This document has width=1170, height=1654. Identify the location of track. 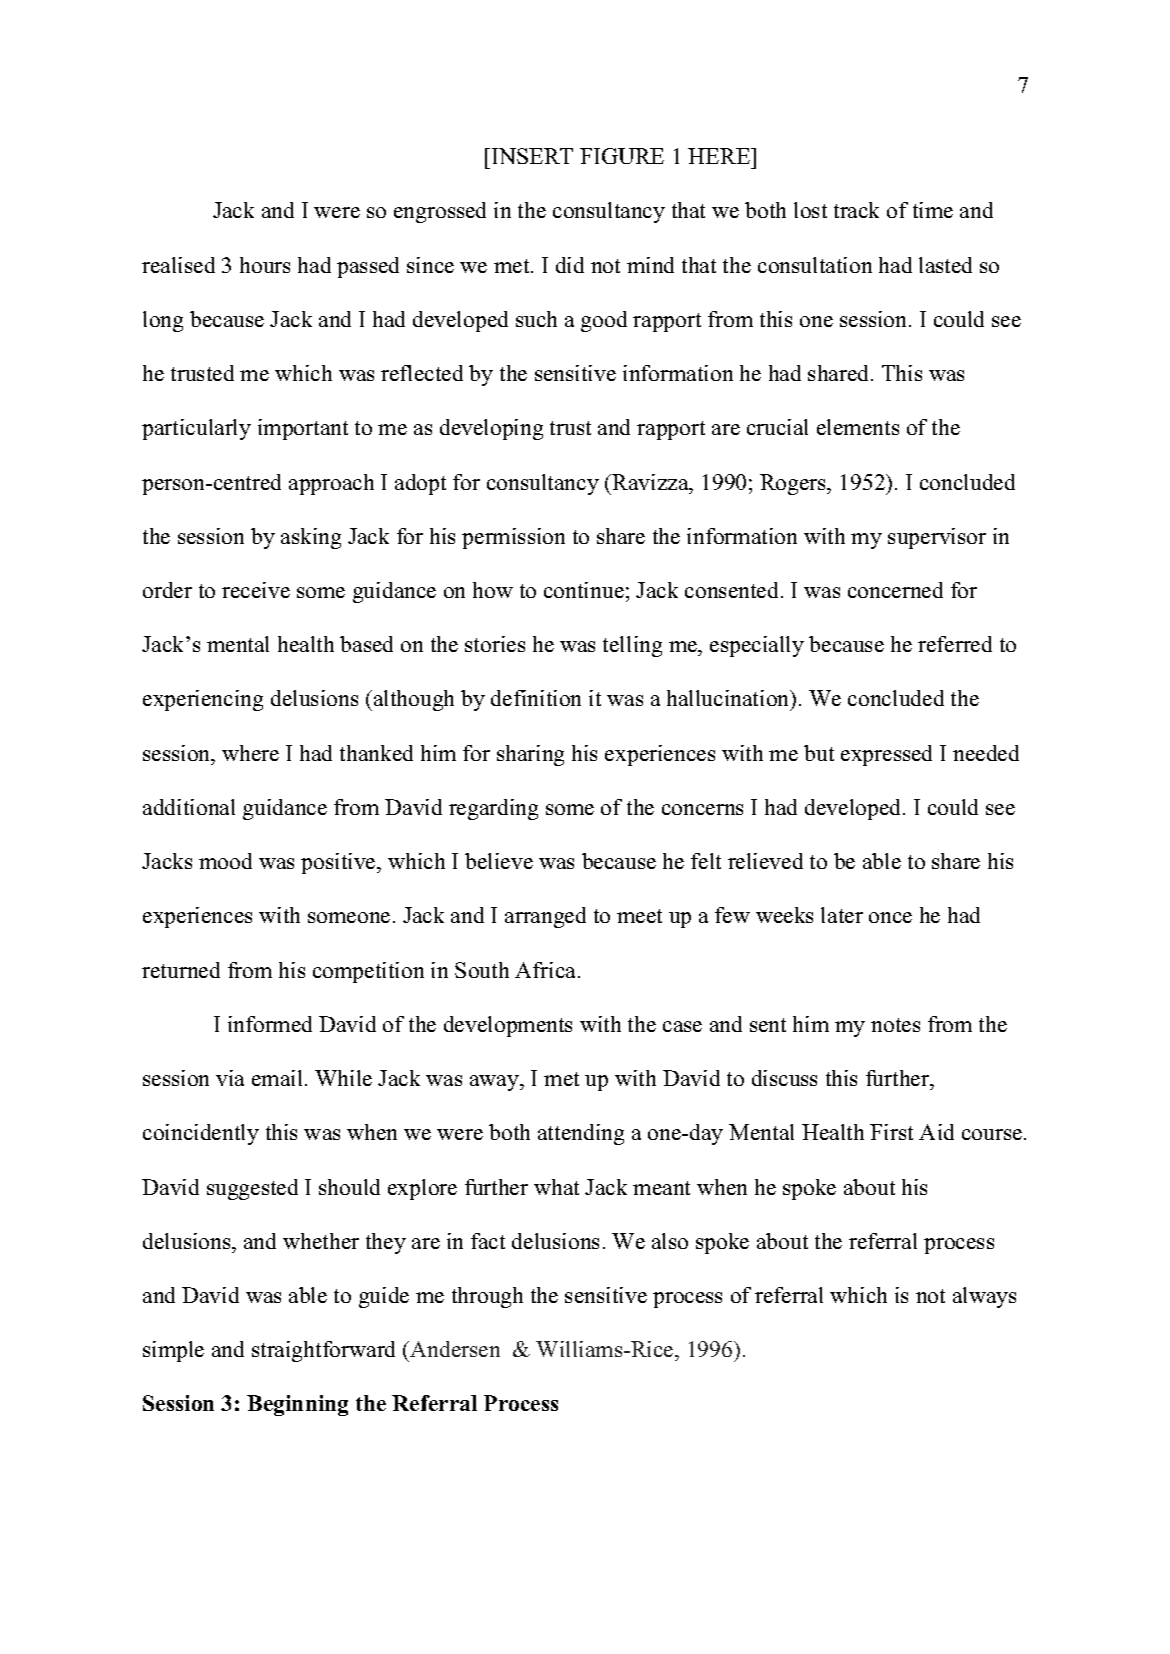
(856, 210).
